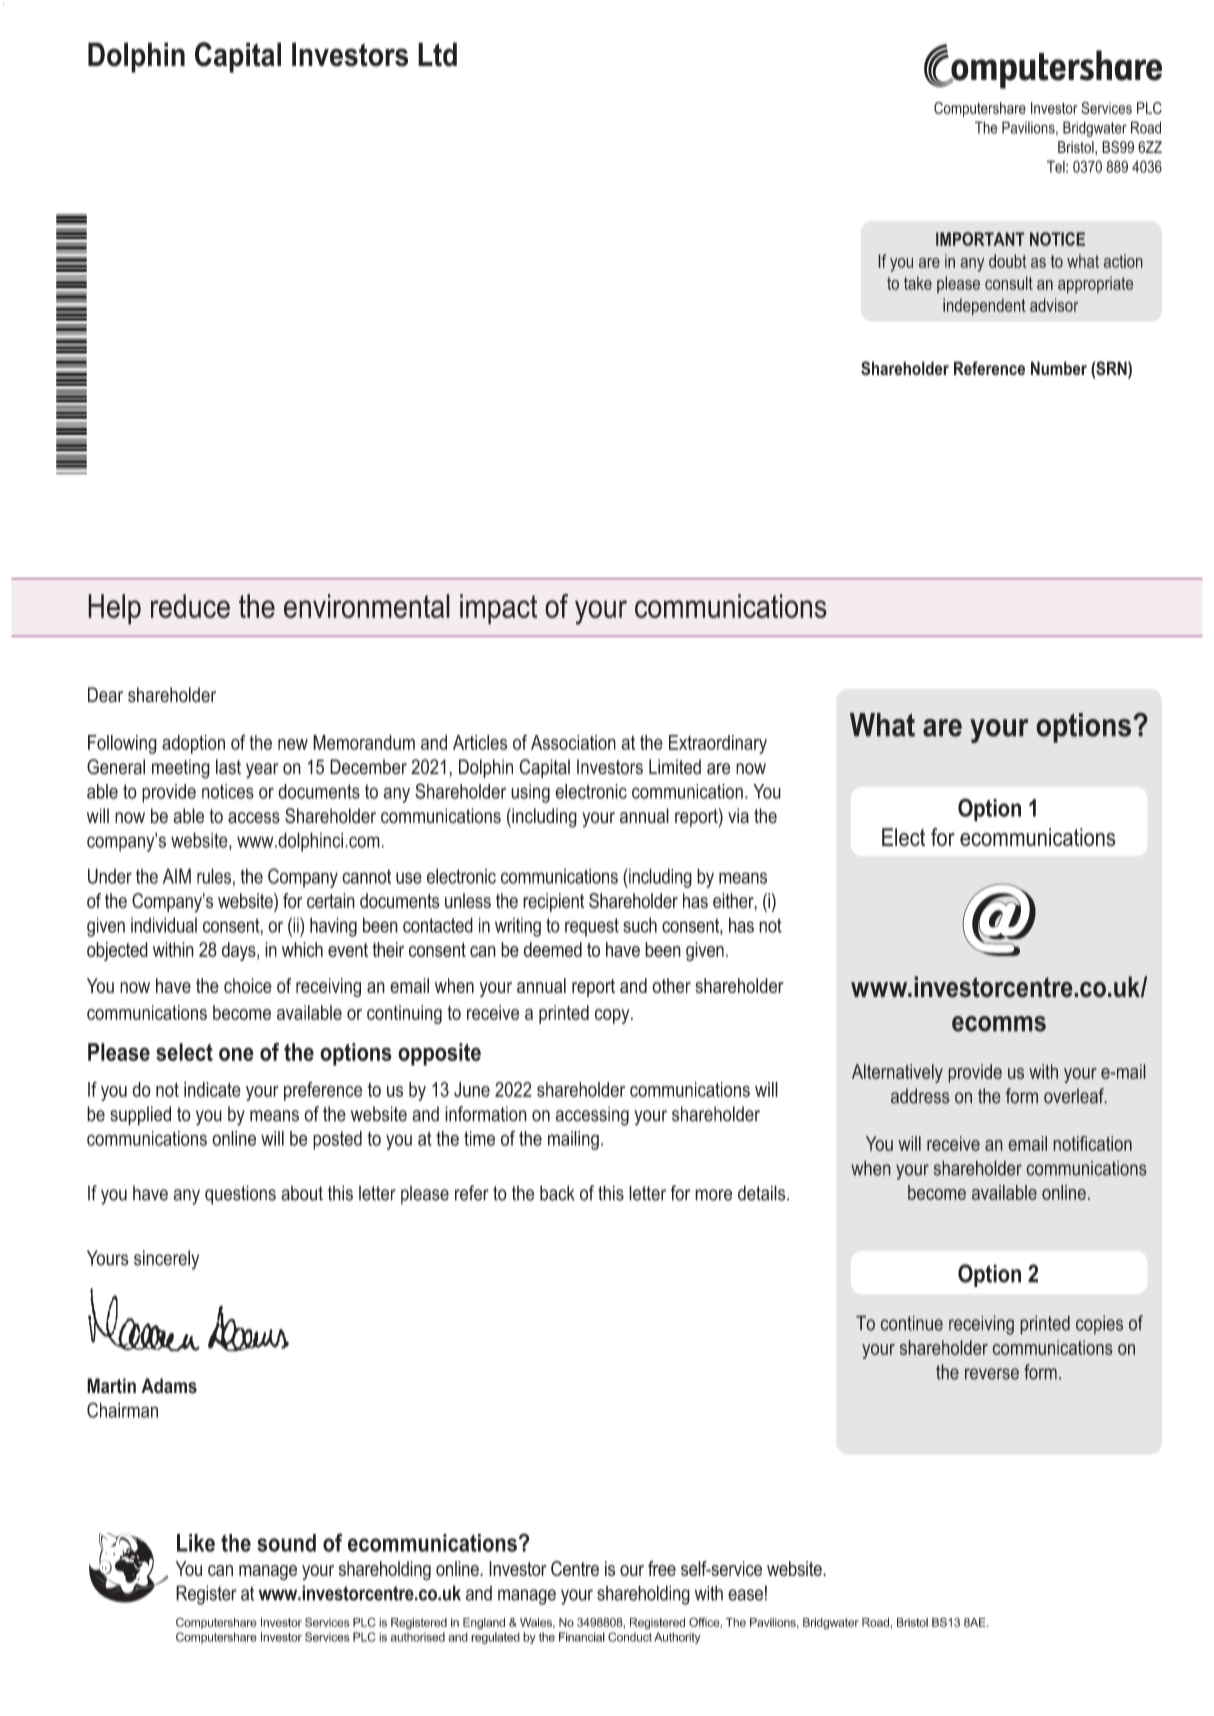 Image resolution: width=1214 pixels, height=1716 pixels. What do you see at coordinates (437, 54) in the screenshot?
I see `Ltd` at bounding box center [437, 54].
